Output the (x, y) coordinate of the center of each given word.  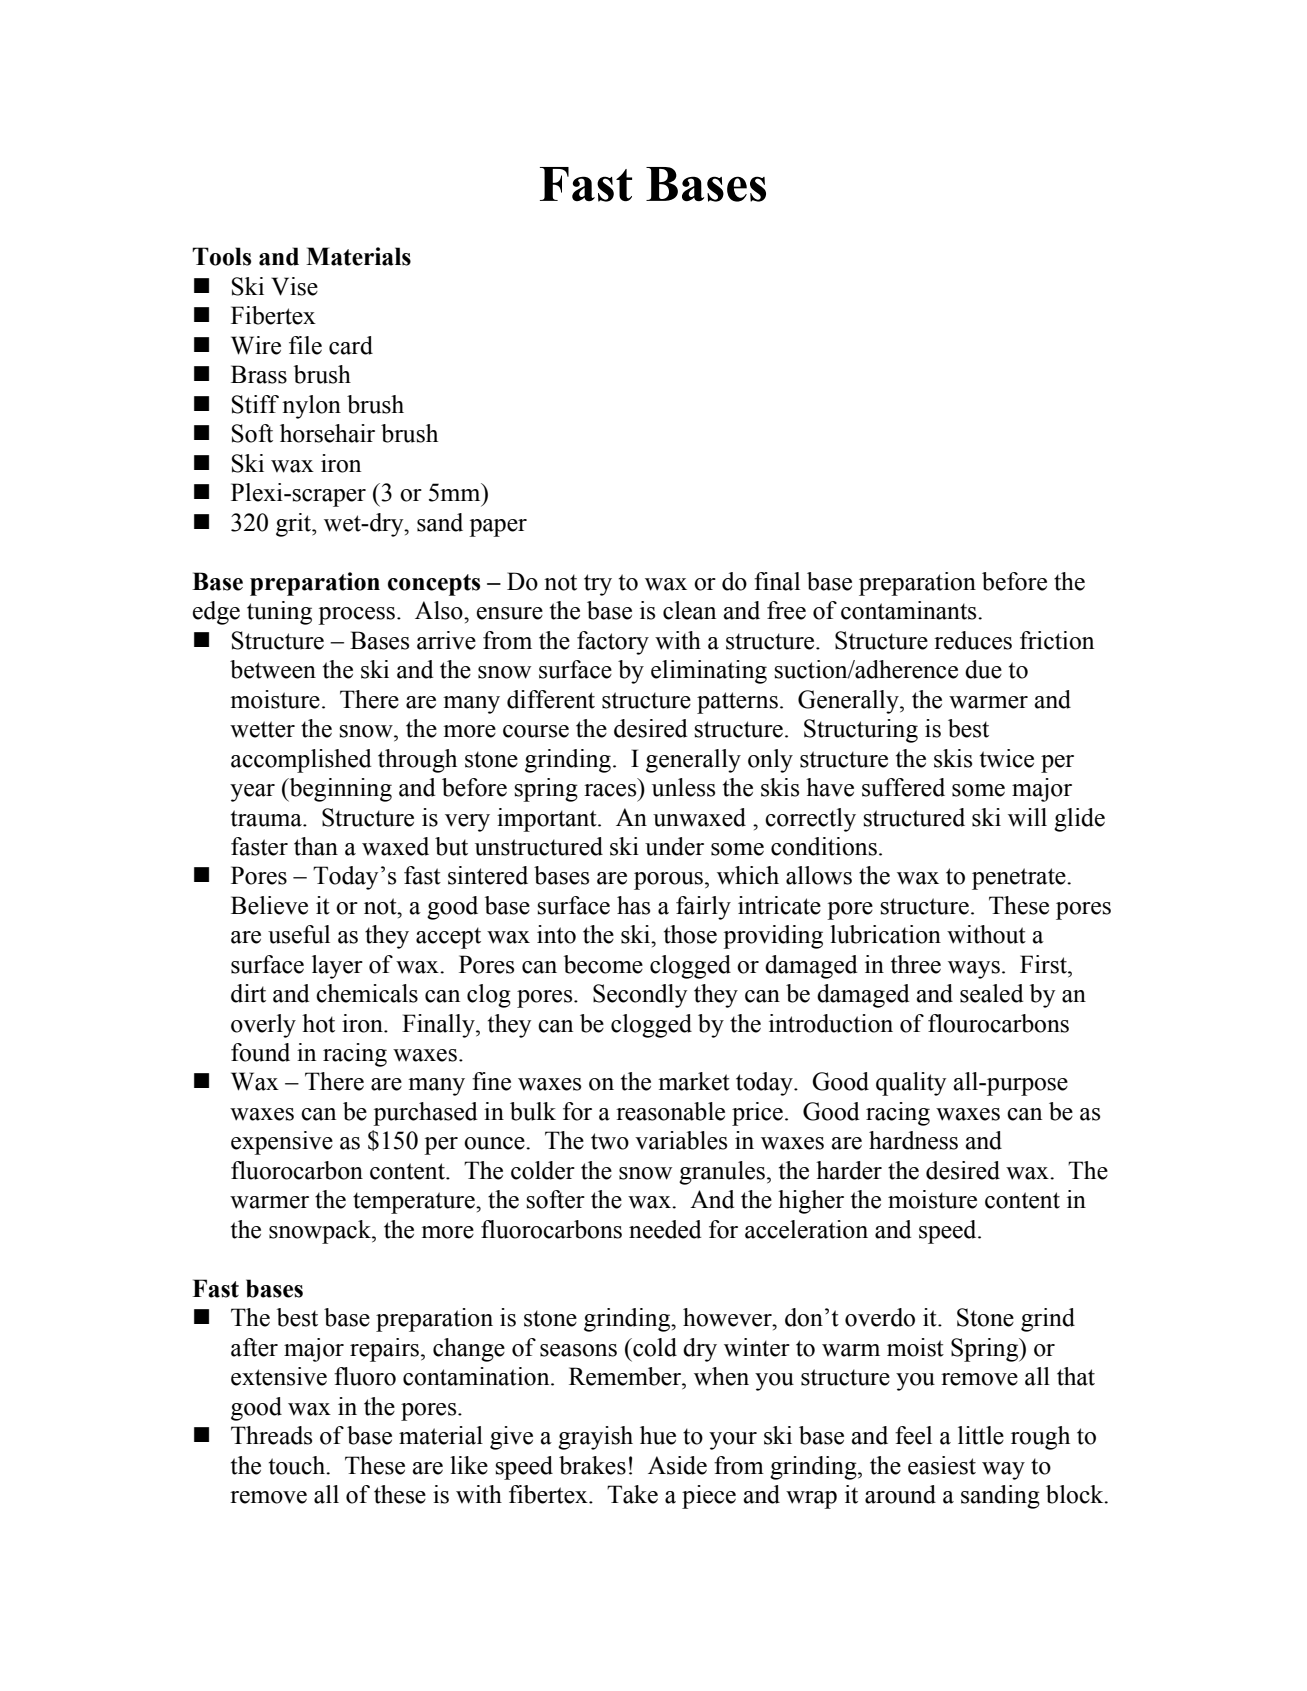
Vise (294, 286)
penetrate (1020, 879)
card (351, 345)
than (316, 846)
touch (298, 1465)
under (674, 846)
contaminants (910, 610)
